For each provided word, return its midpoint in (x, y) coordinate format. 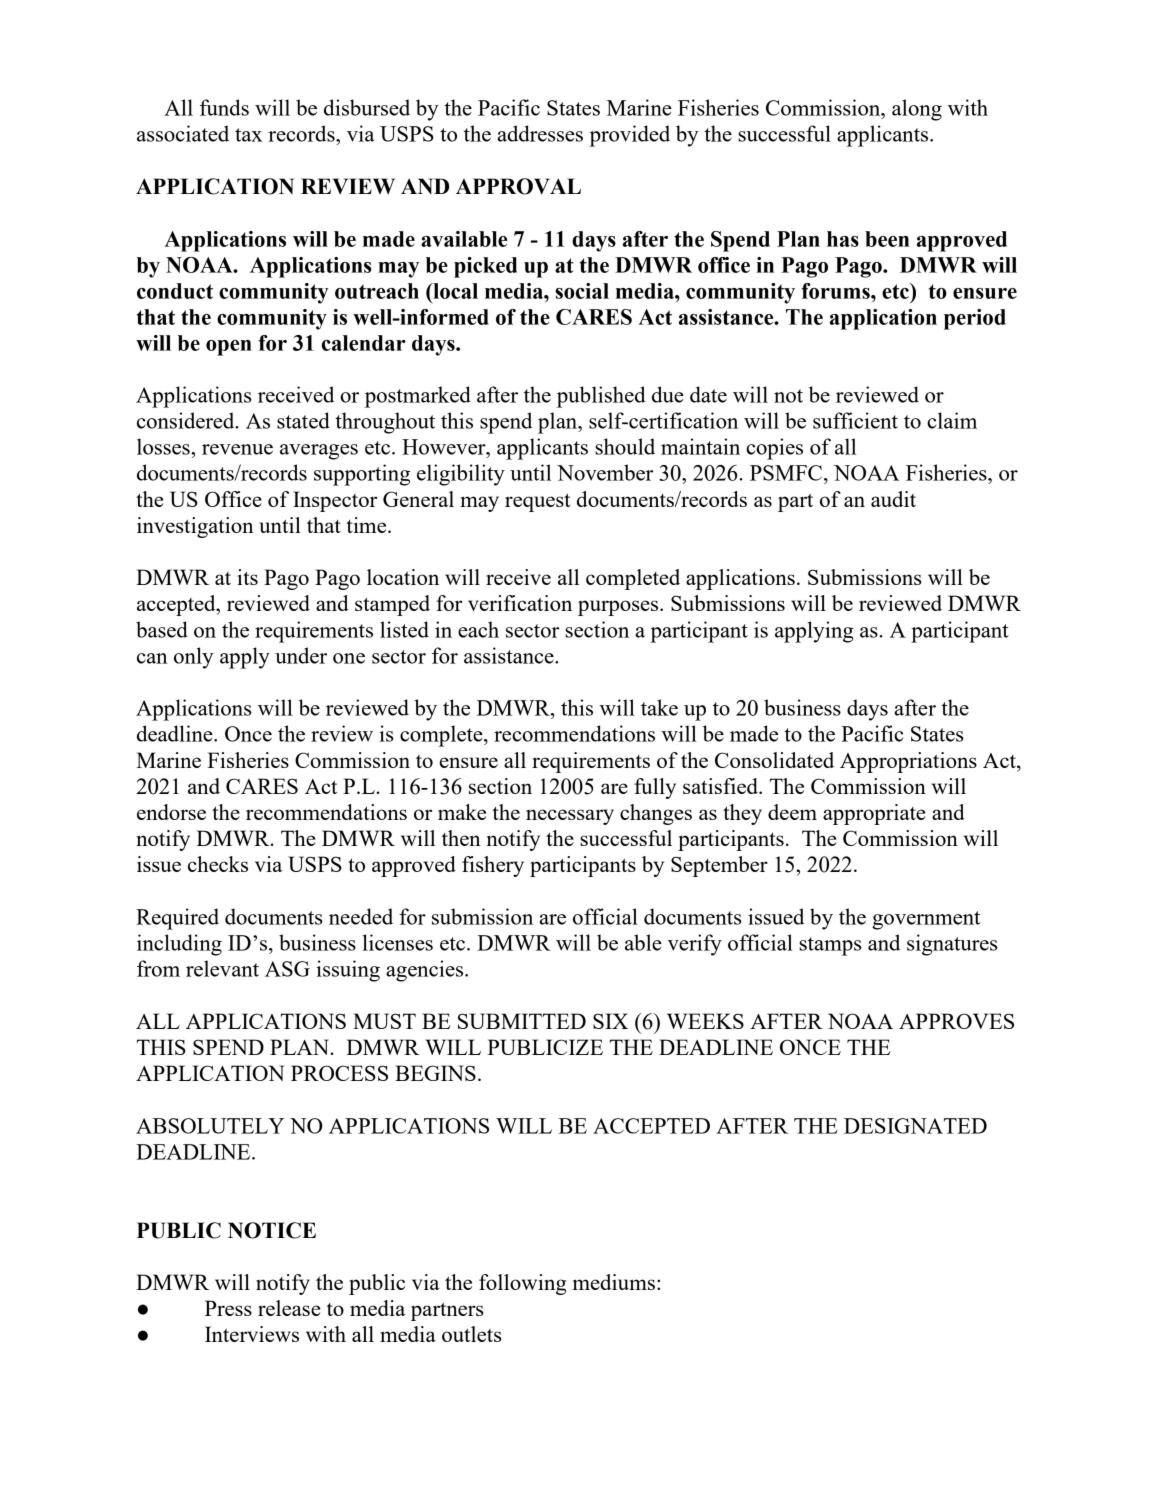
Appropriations (908, 762)
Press (228, 1308)
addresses (540, 133)
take (659, 707)
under (301, 655)
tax (248, 135)
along (917, 110)
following (522, 1284)
